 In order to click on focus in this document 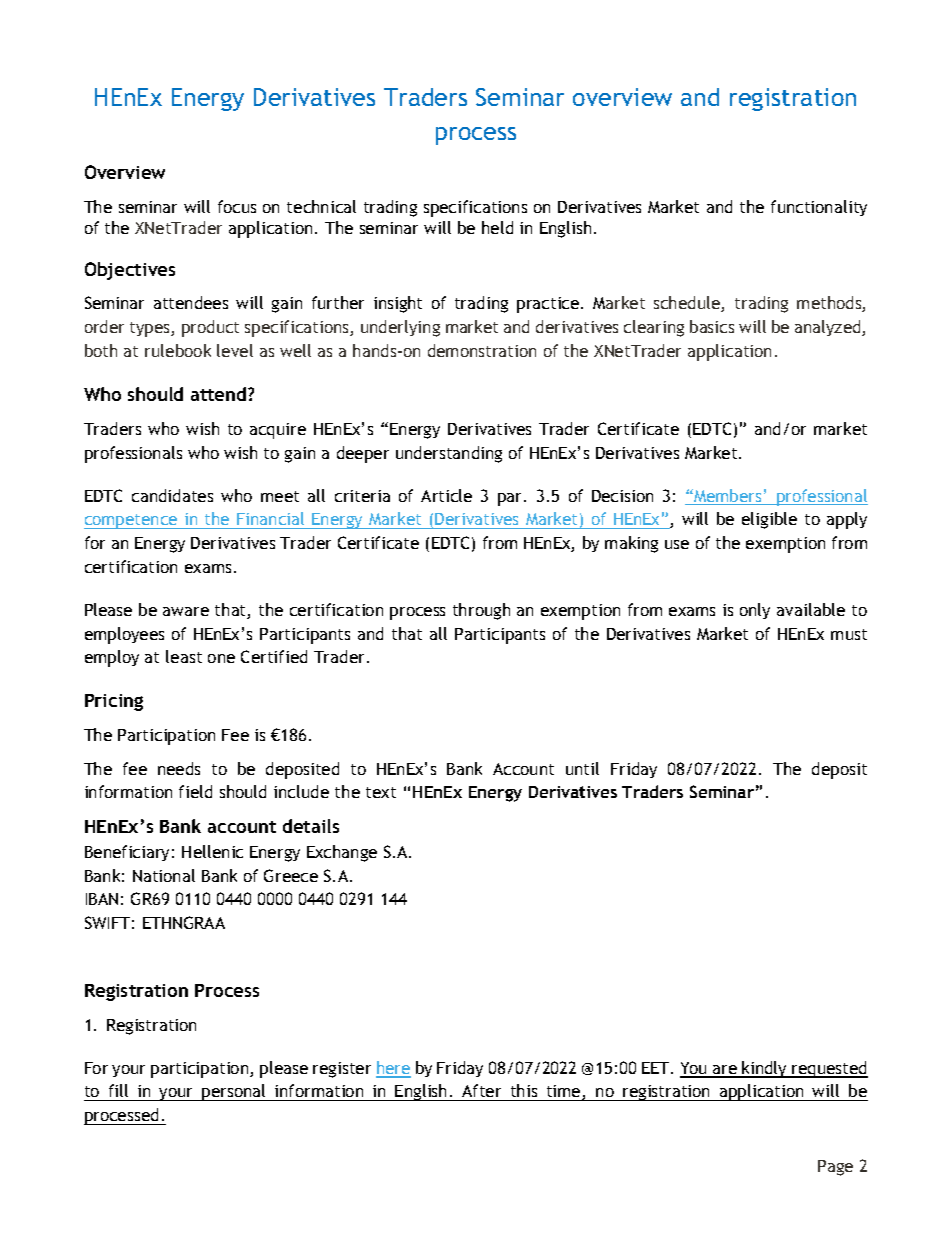, I will do `click(237, 206)`.
